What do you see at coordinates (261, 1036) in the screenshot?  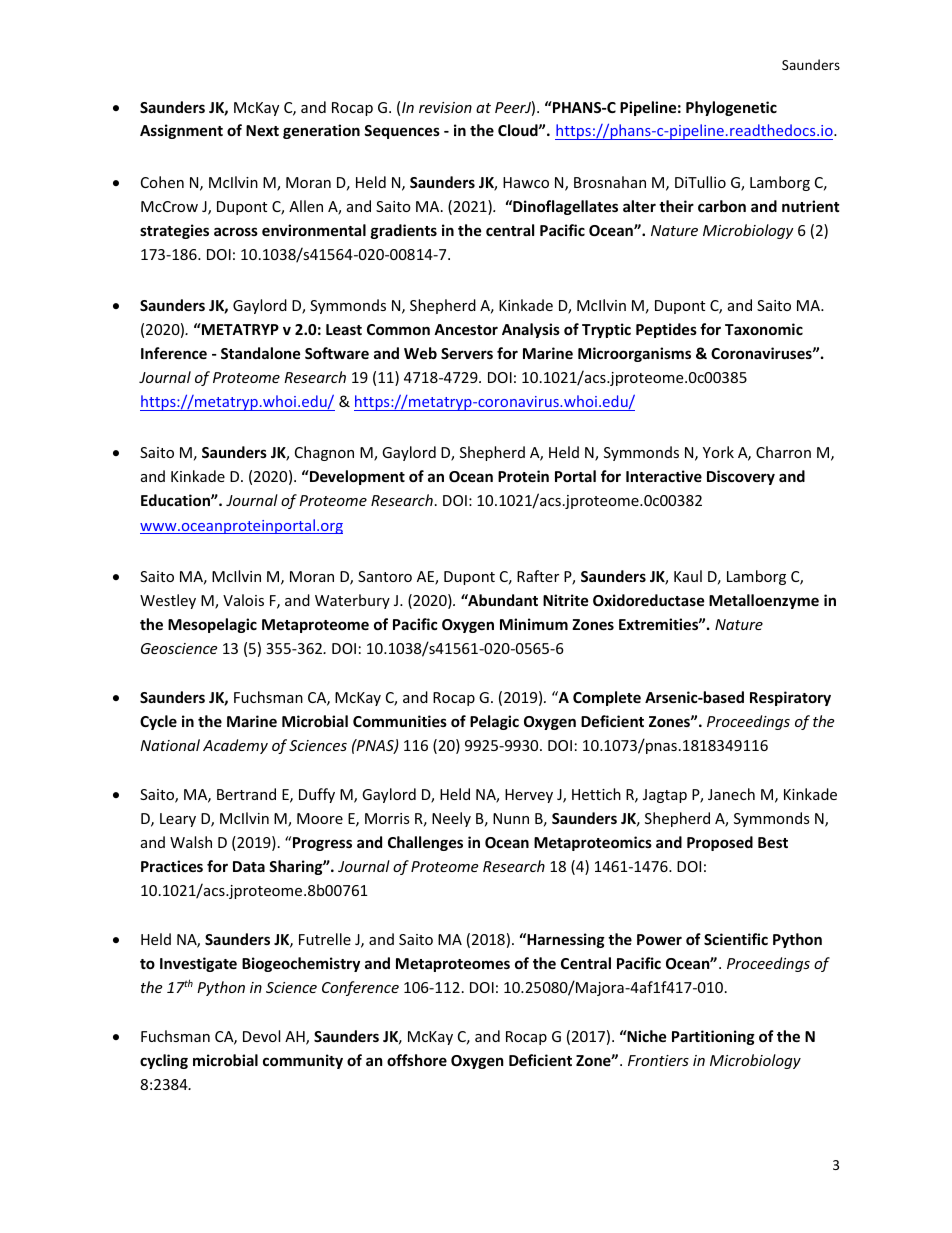 I see `Devol` at bounding box center [261, 1036].
